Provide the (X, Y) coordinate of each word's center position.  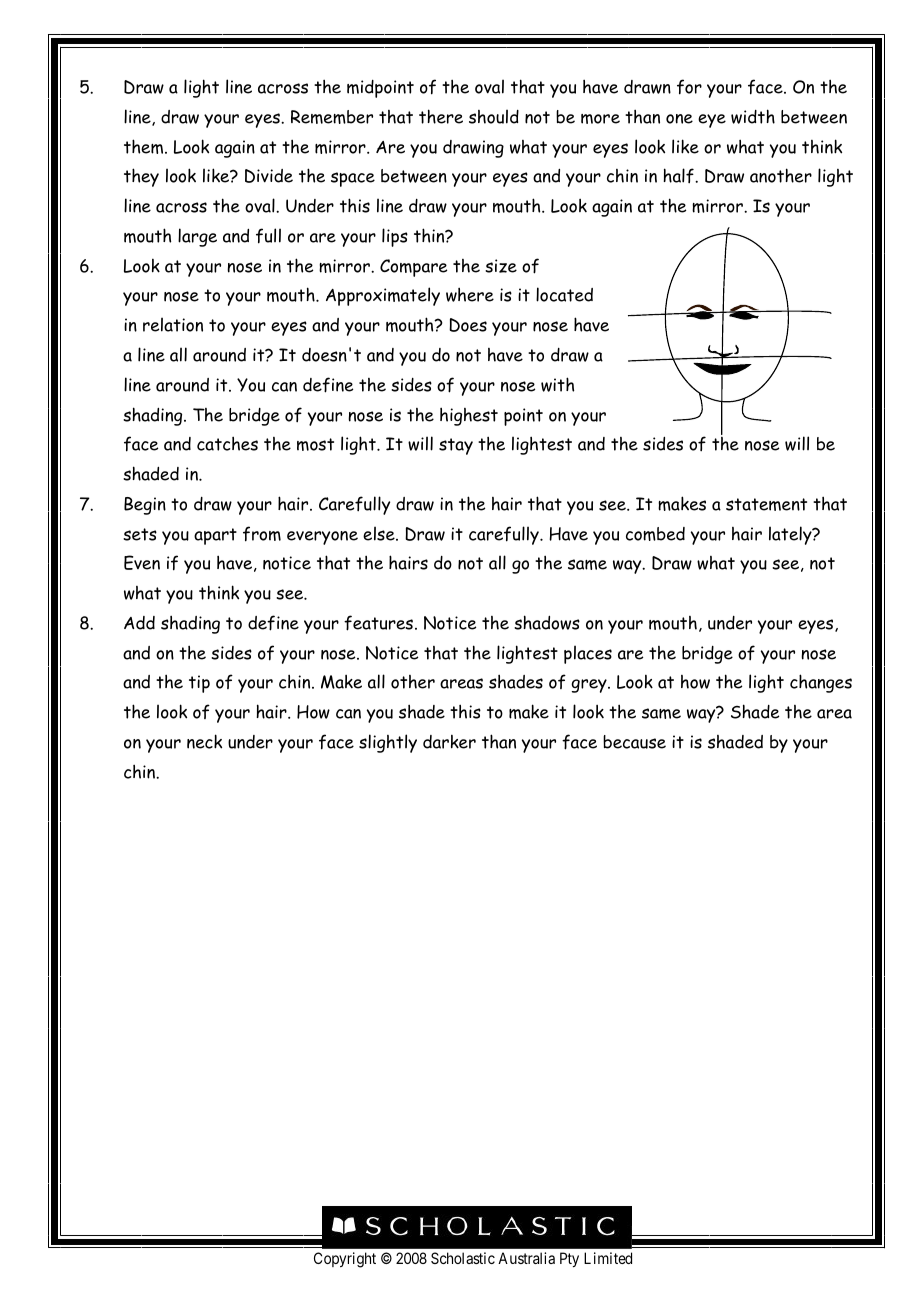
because (634, 742)
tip (199, 684)
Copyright (345, 1260)
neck (204, 741)
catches (227, 443)
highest (469, 416)
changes (821, 683)
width (753, 116)
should (494, 116)
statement (766, 504)
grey (590, 686)
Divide (269, 176)
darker (449, 741)
